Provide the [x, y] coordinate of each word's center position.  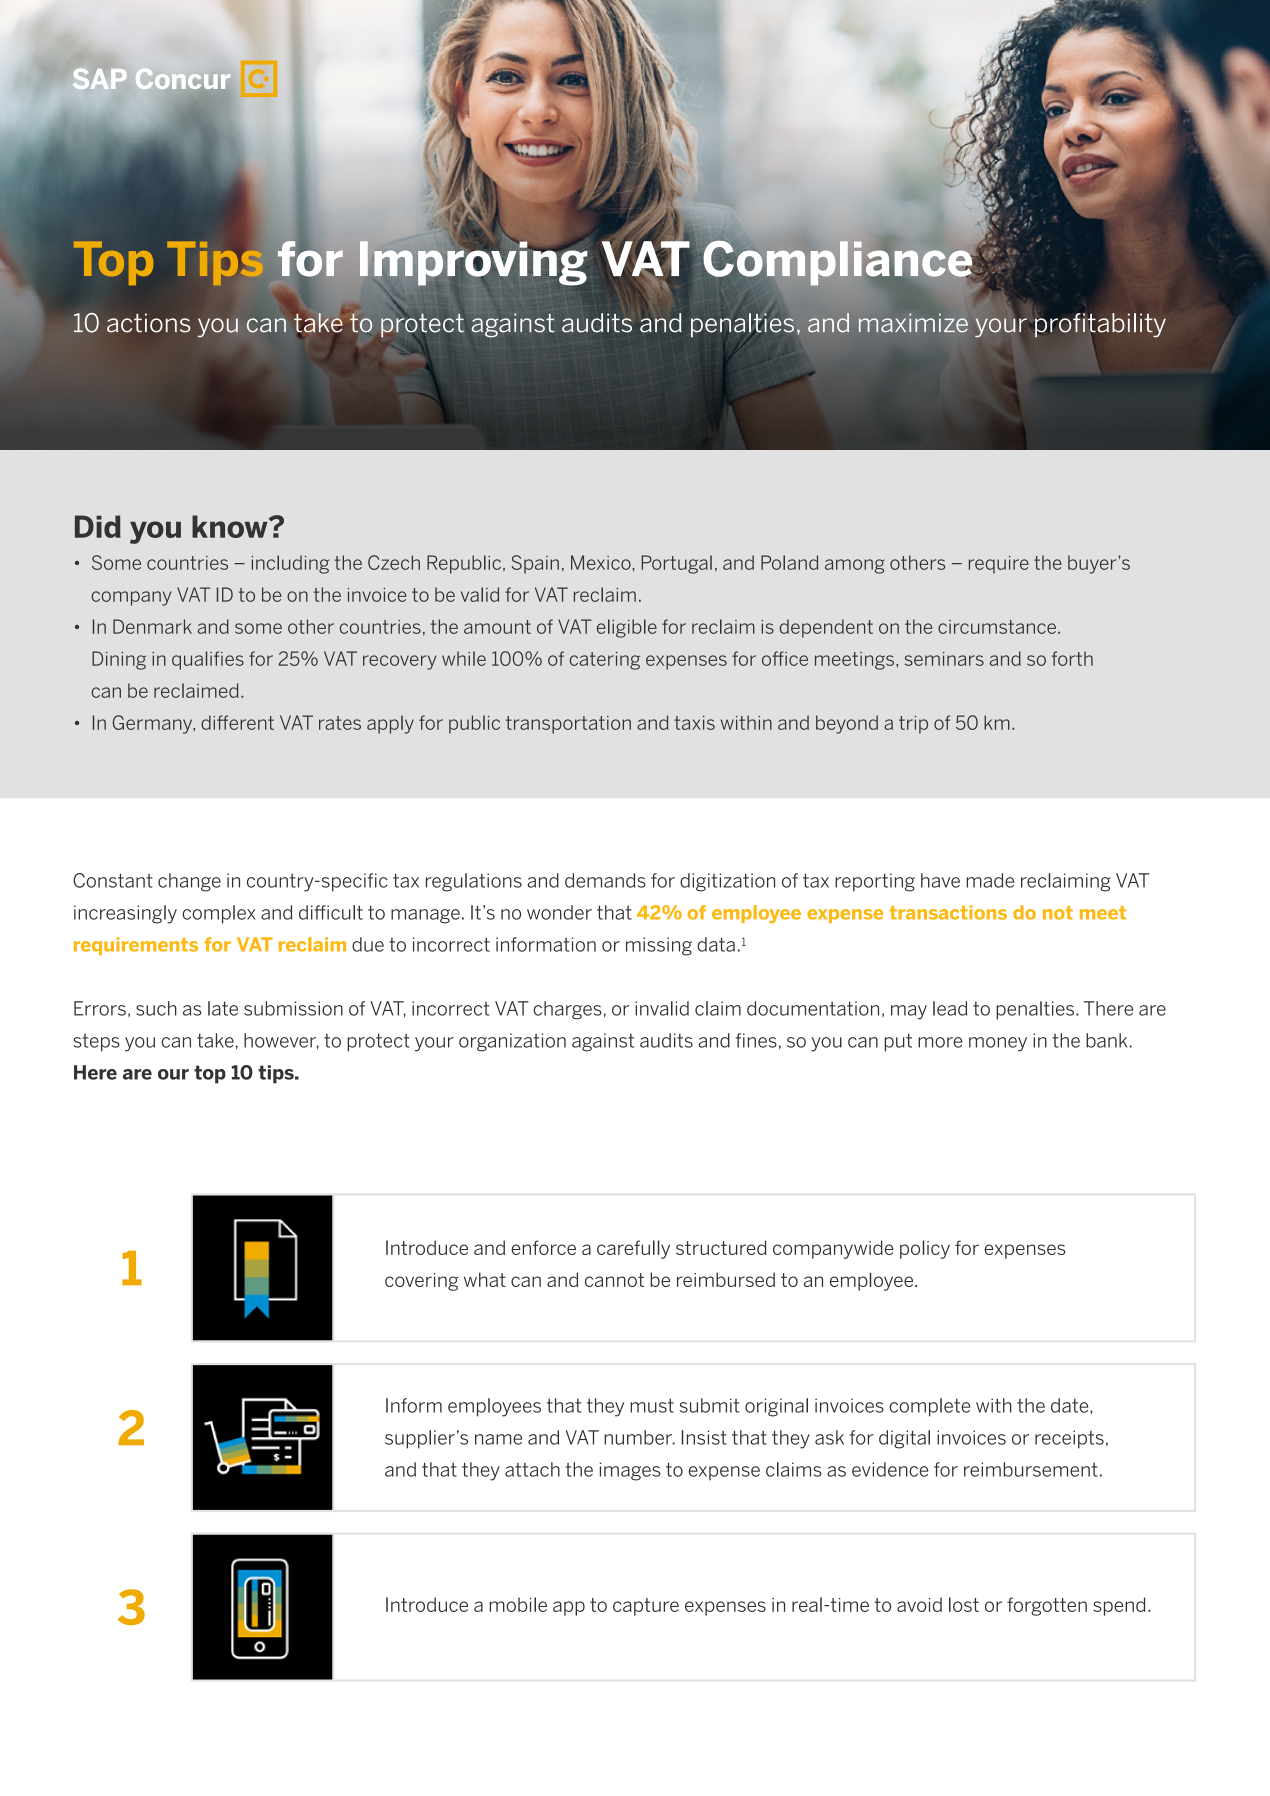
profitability [1100, 325]
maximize [913, 323]
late [223, 1008]
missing [659, 946]
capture [646, 1607]
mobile [518, 1604]
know [231, 526]
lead [950, 1008]
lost [964, 1604]
